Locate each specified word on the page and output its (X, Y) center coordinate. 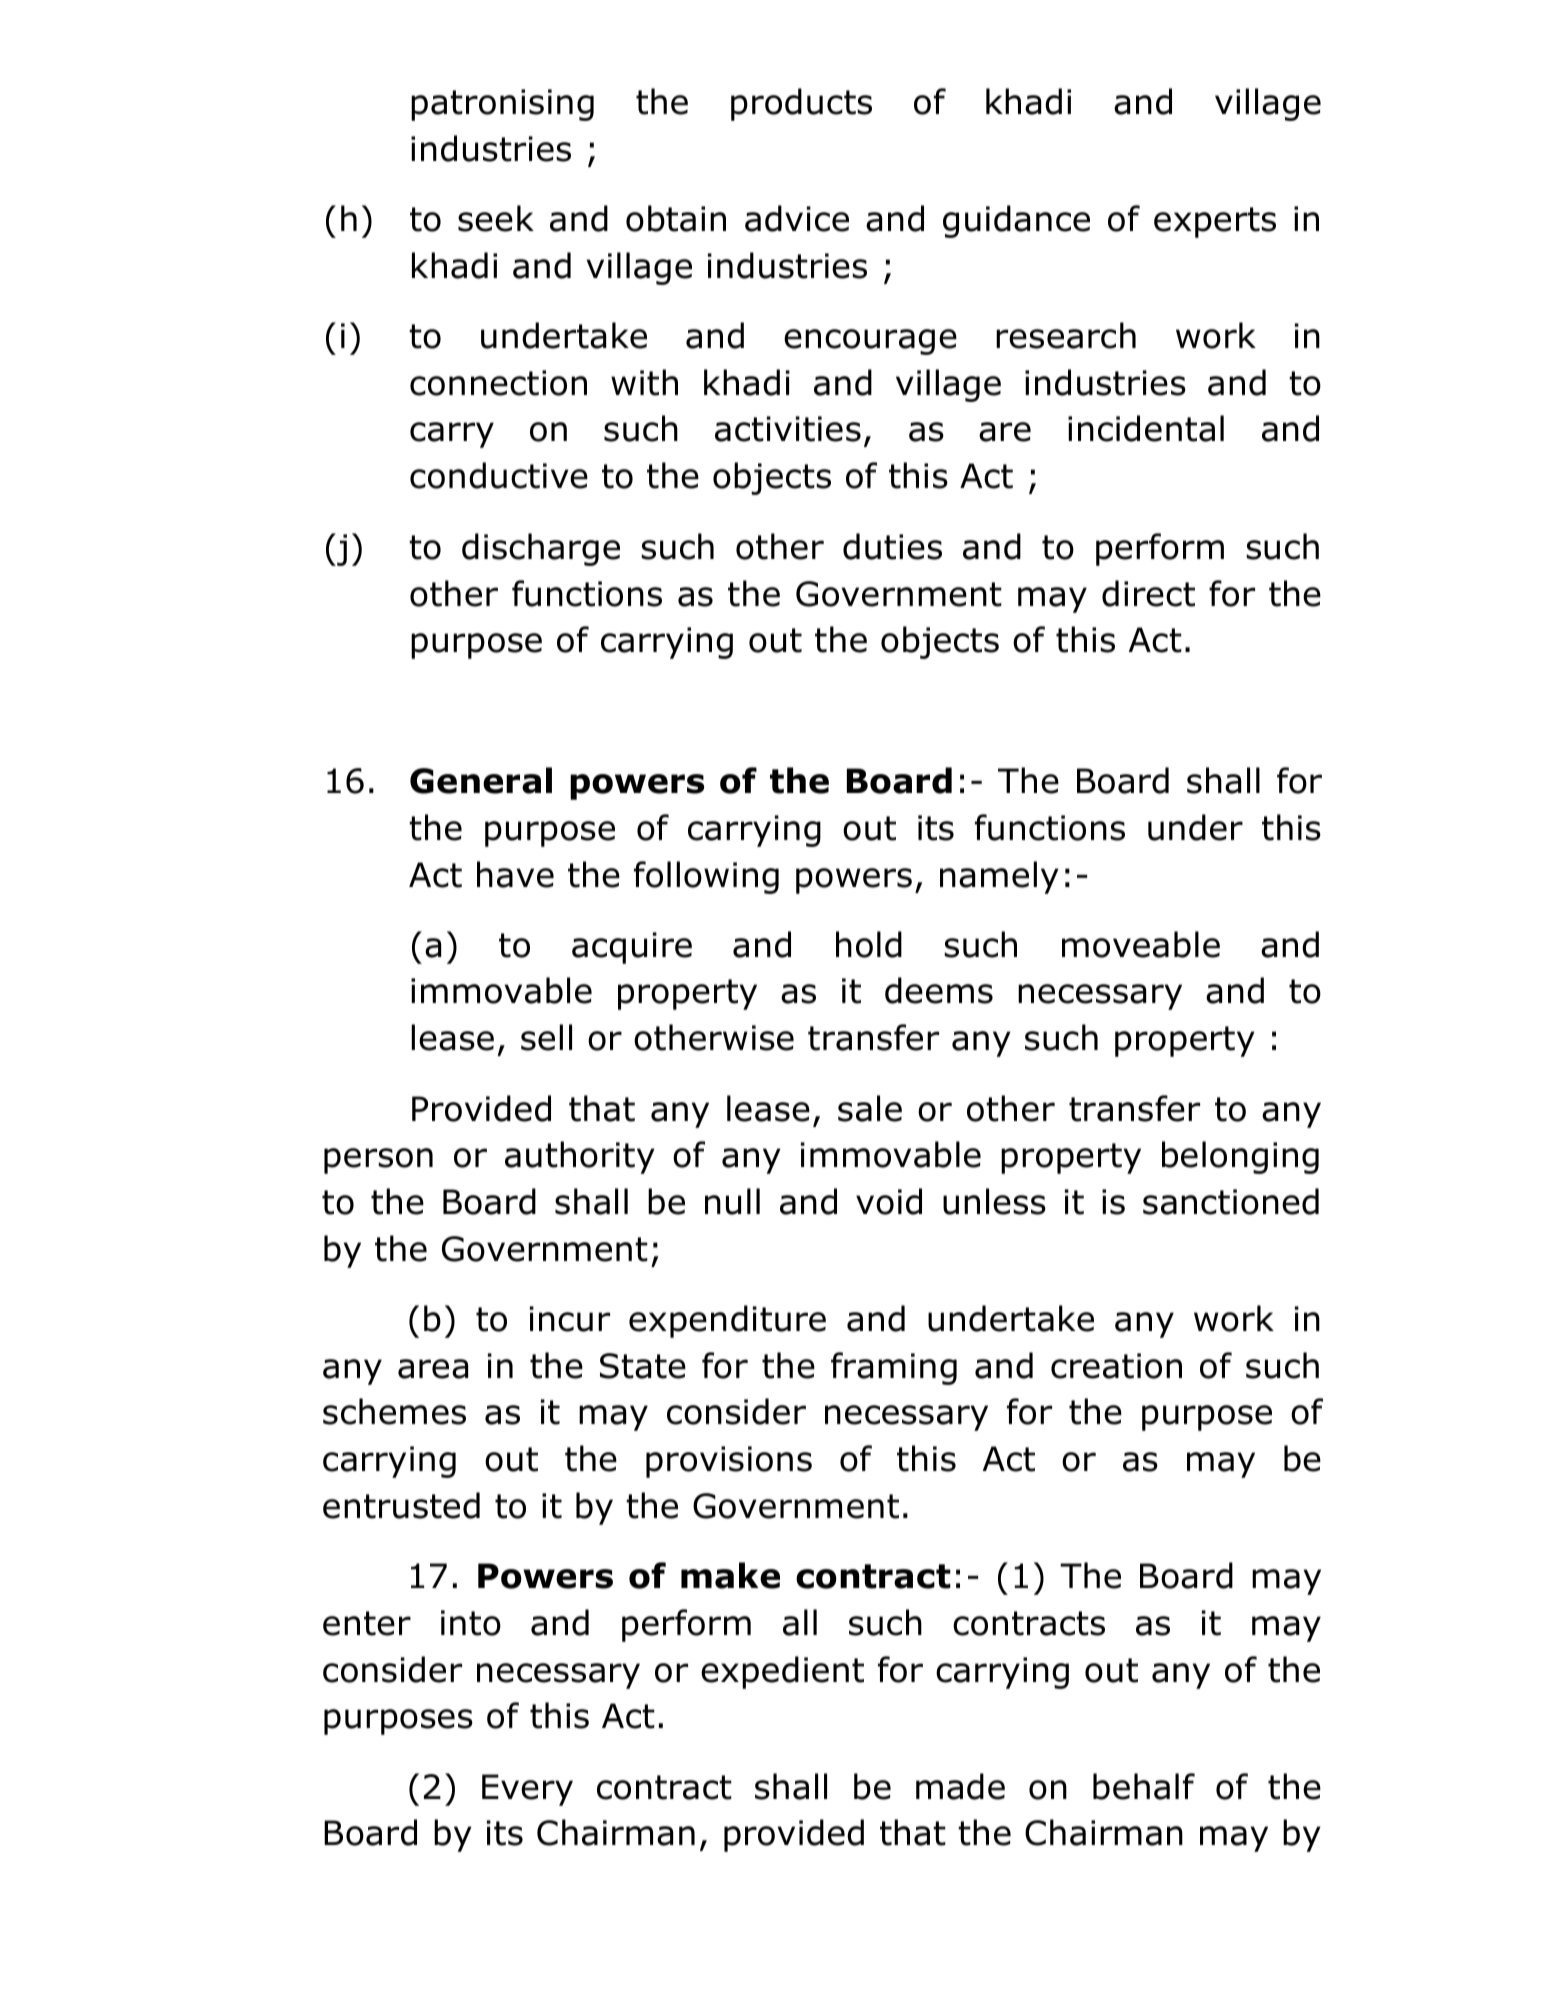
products (801, 104)
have (515, 874)
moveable (1141, 944)
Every (527, 1790)
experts (1215, 222)
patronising (502, 105)
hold (869, 944)
